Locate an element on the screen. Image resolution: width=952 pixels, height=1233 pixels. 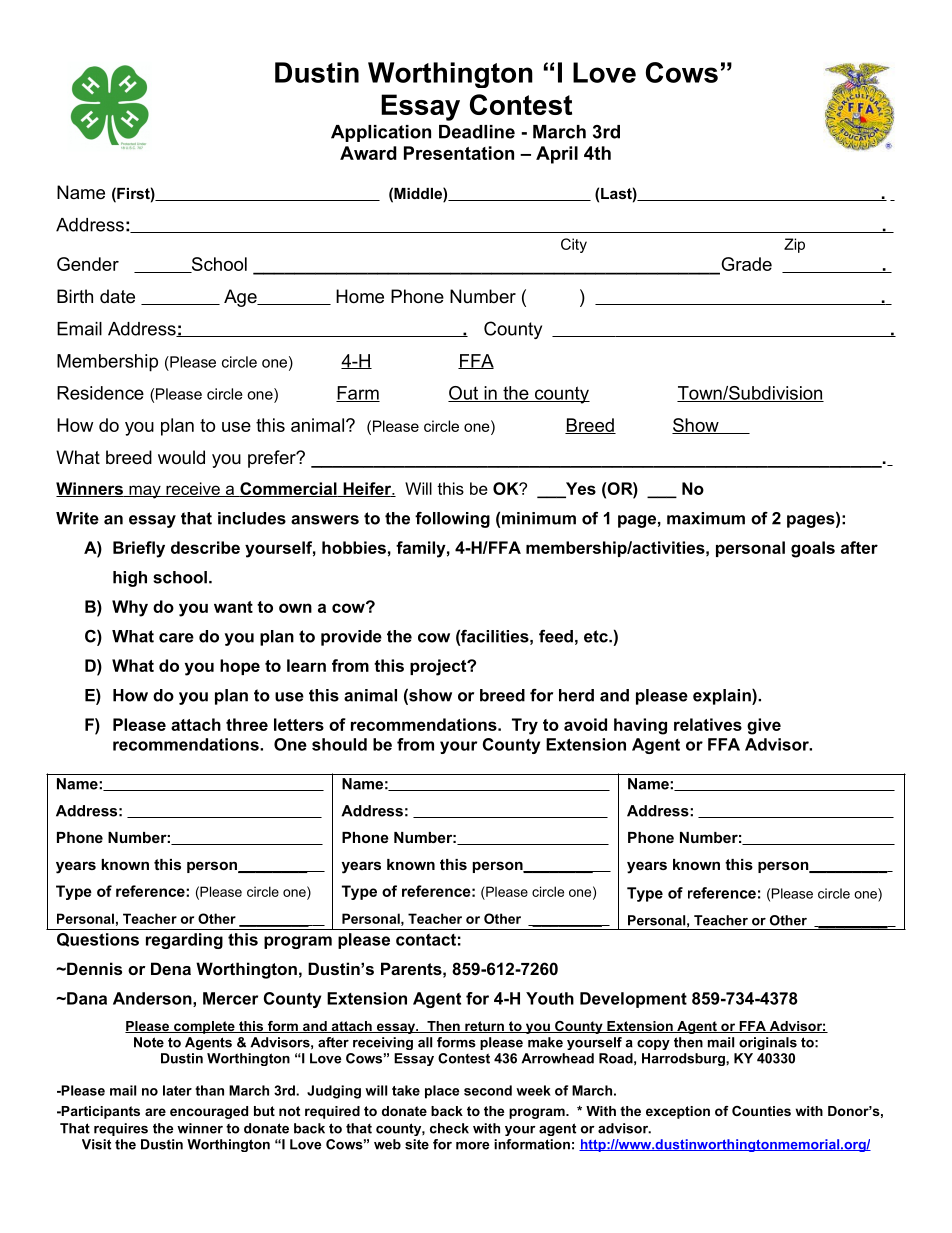
Briefly is located at coordinates (139, 549).
